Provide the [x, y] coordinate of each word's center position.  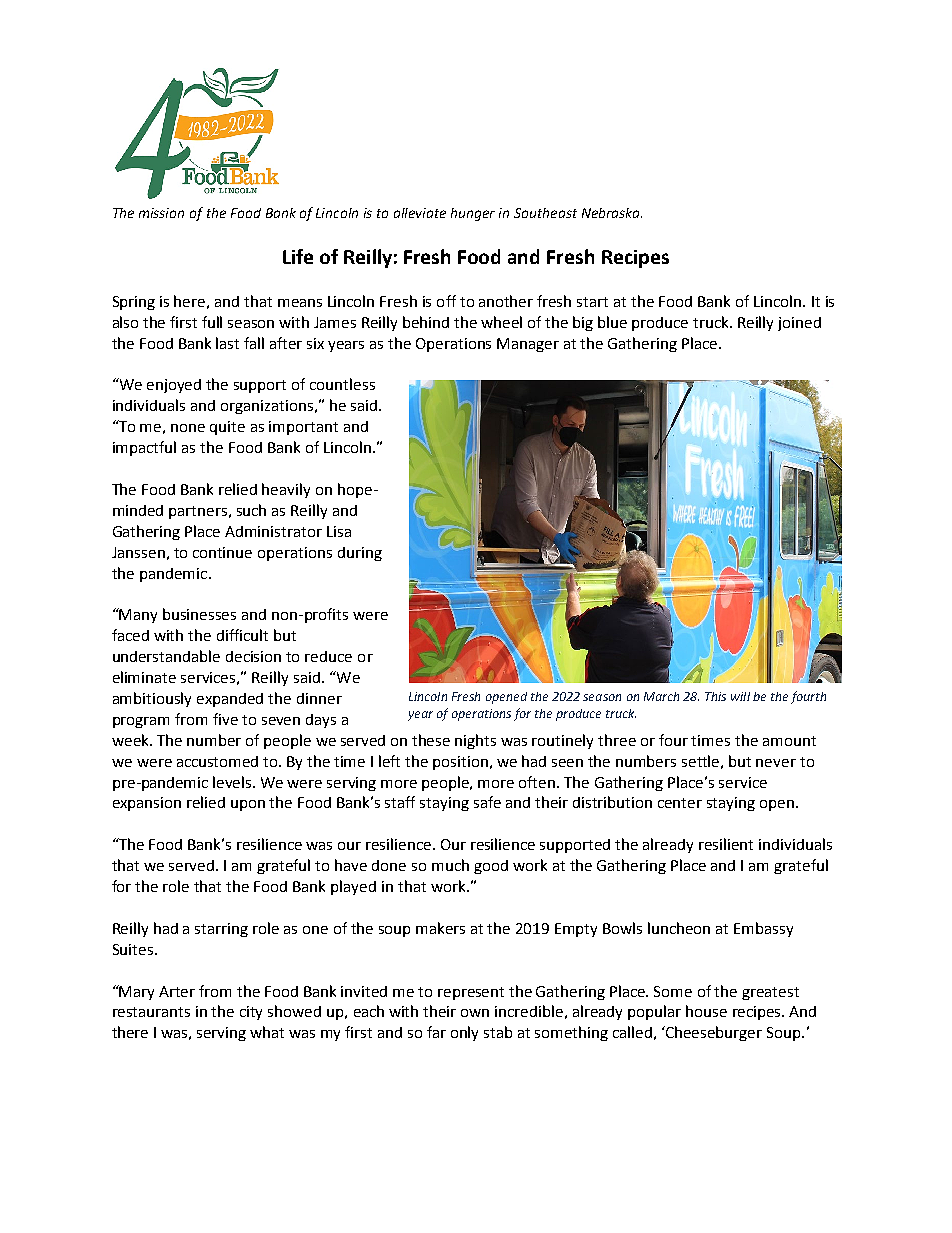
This [715, 696]
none [188, 428]
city [251, 1013]
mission [161, 213]
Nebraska [612, 213]
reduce [328, 656]
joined [799, 324]
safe [487, 802]
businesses [199, 614]
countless [342, 384]
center [680, 803]
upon [248, 805]
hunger [473, 214]
